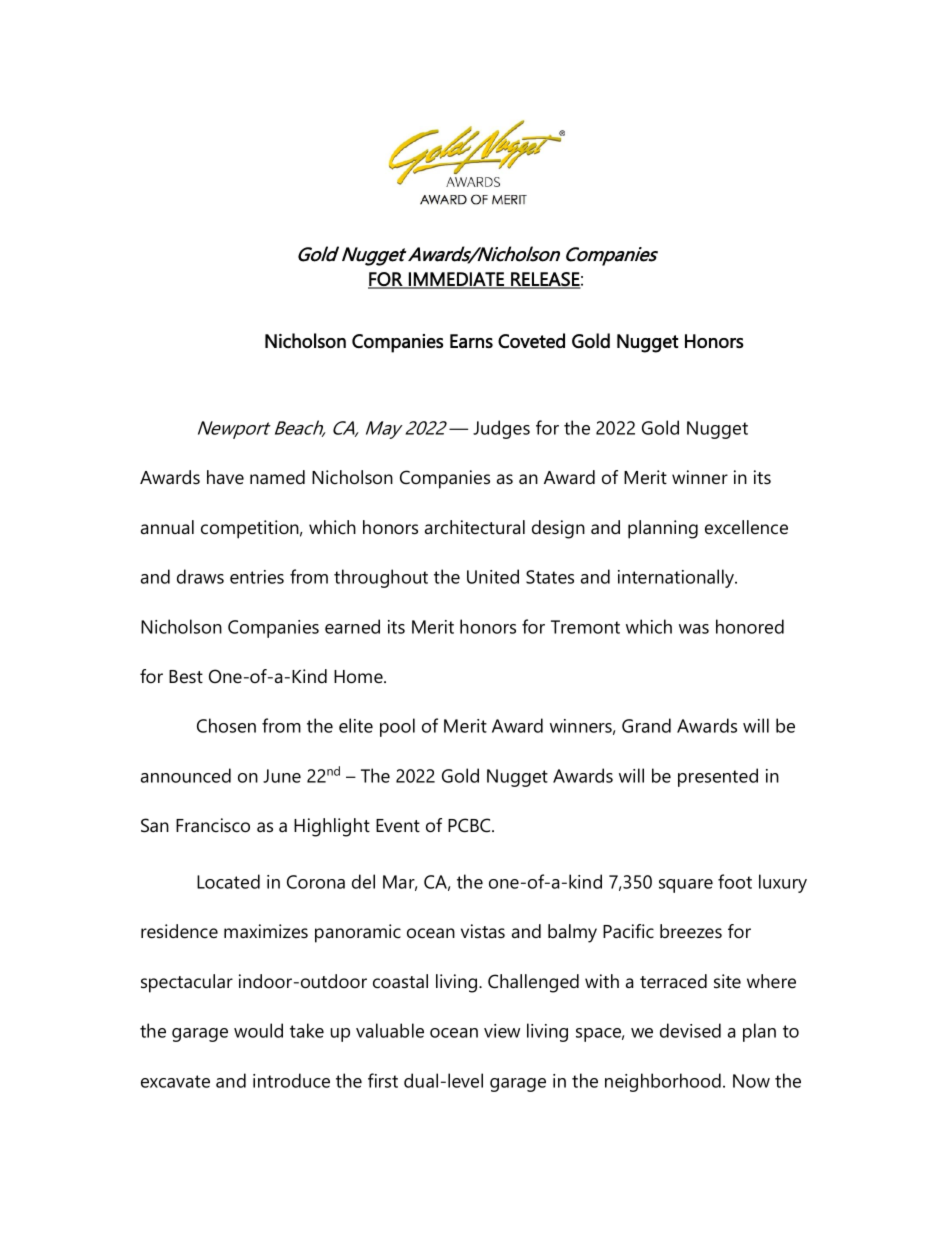 The image size is (952, 1233). Describe the element at coordinates (186, 677) in the screenshot. I see `Best` at that location.
